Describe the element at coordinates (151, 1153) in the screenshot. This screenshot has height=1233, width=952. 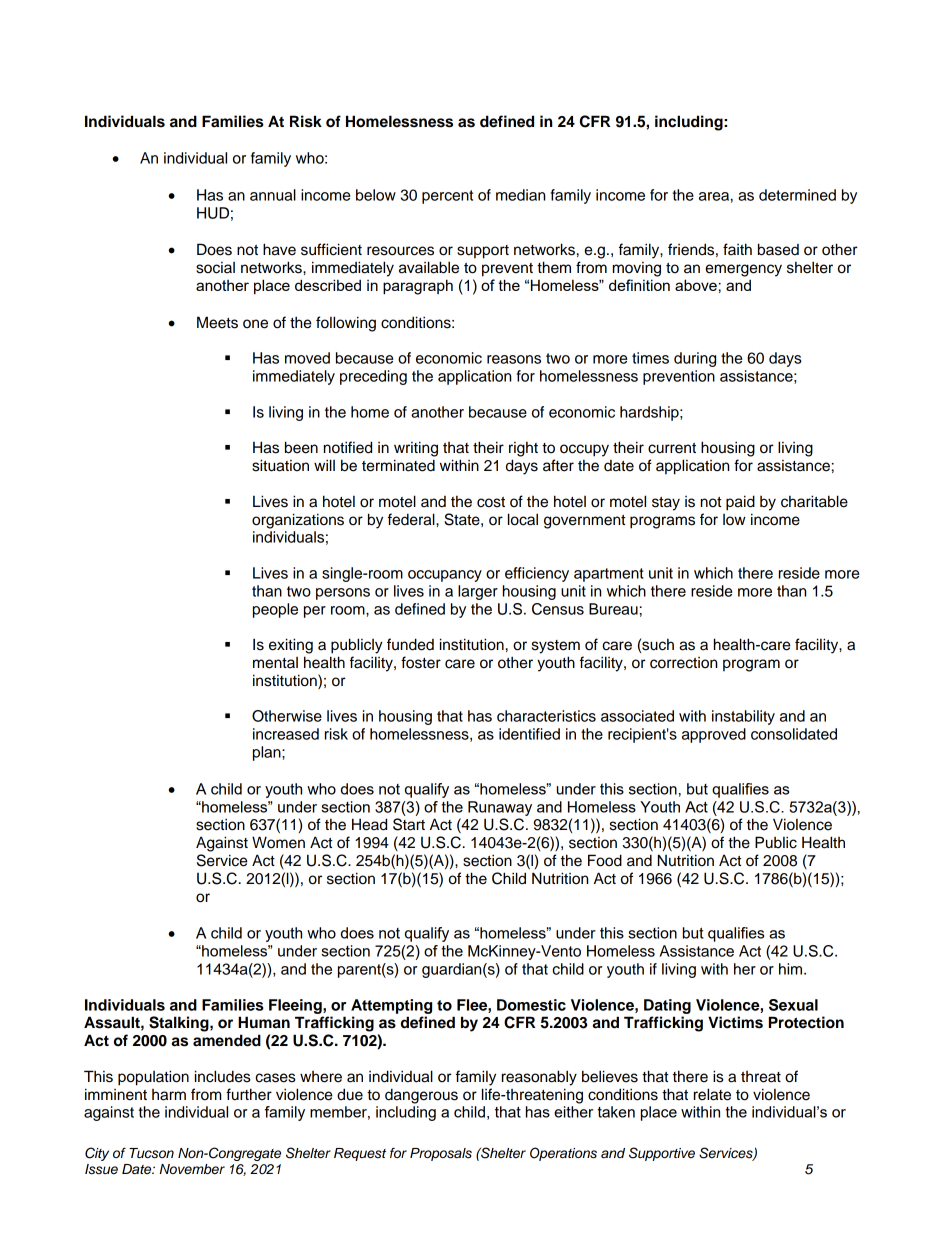
I see `Tucson` at that location.
